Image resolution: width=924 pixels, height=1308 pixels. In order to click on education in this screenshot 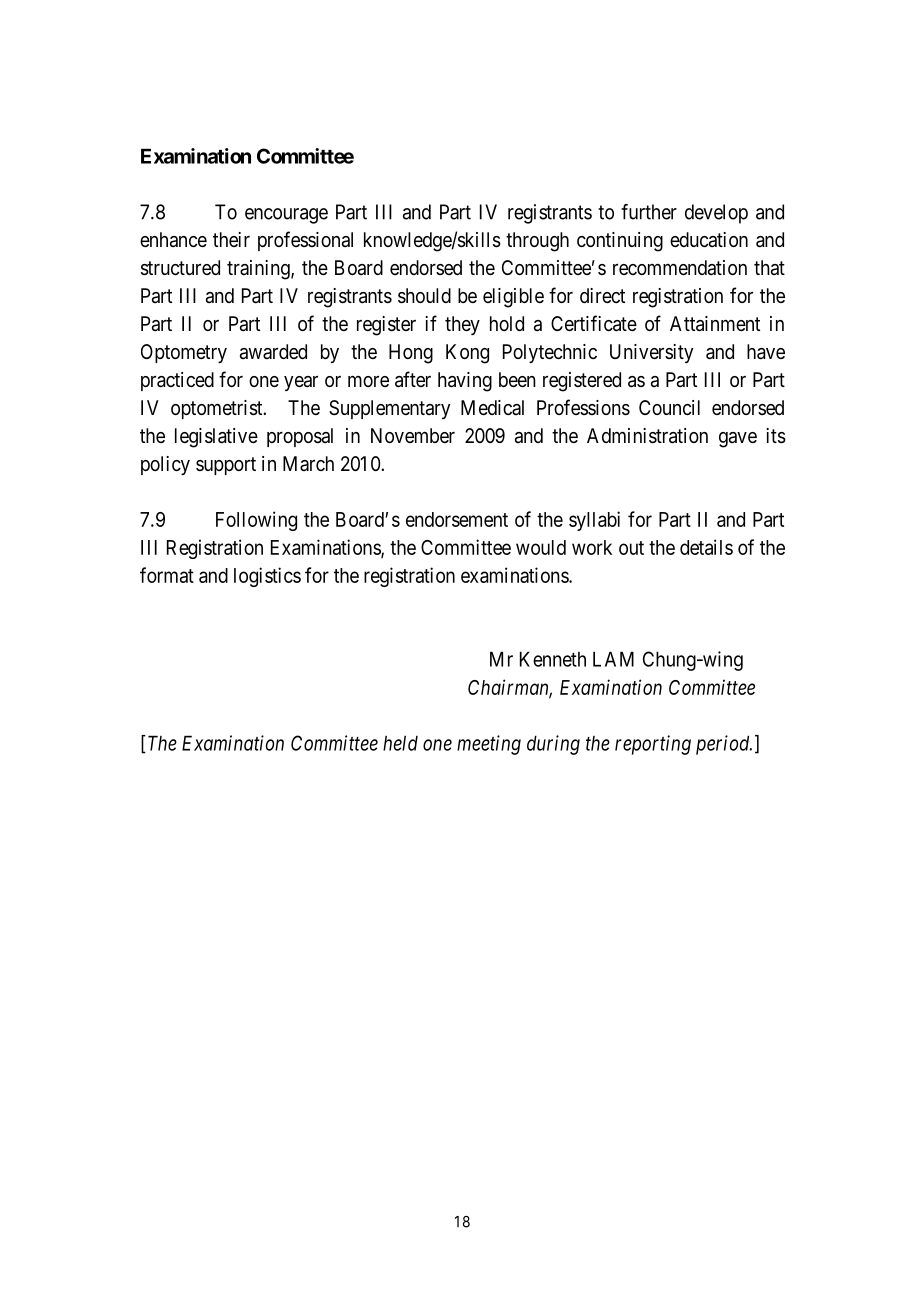, I will do `click(709, 240)`.
